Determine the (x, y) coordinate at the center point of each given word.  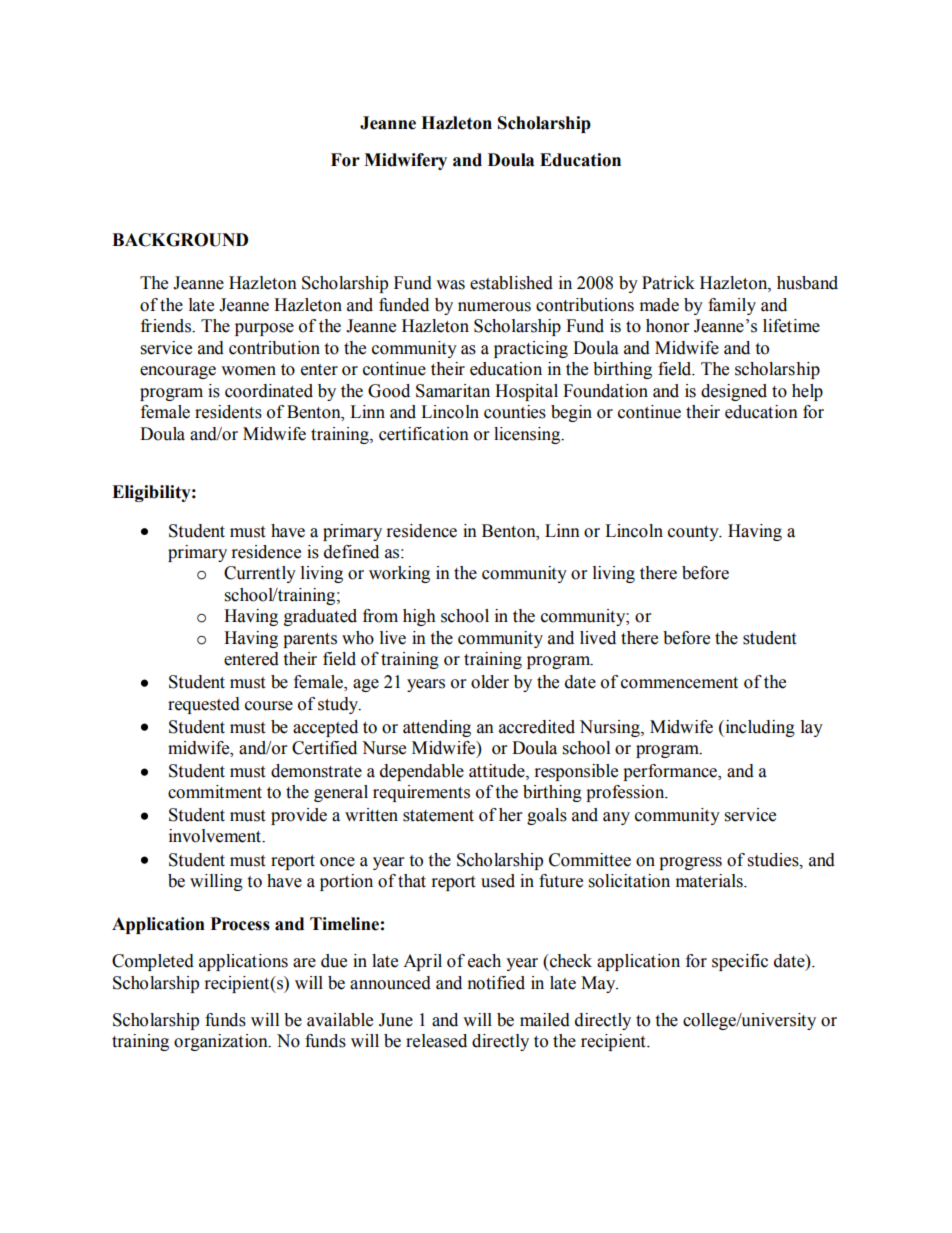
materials (710, 881)
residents (228, 412)
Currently (260, 574)
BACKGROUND (180, 240)
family (732, 306)
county (694, 533)
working (399, 574)
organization (222, 1042)
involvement (216, 836)
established (511, 283)
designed (734, 392)
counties (515, 412)
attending (437, 728)
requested (204, 705)
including (759, 728)
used (498, 881)
